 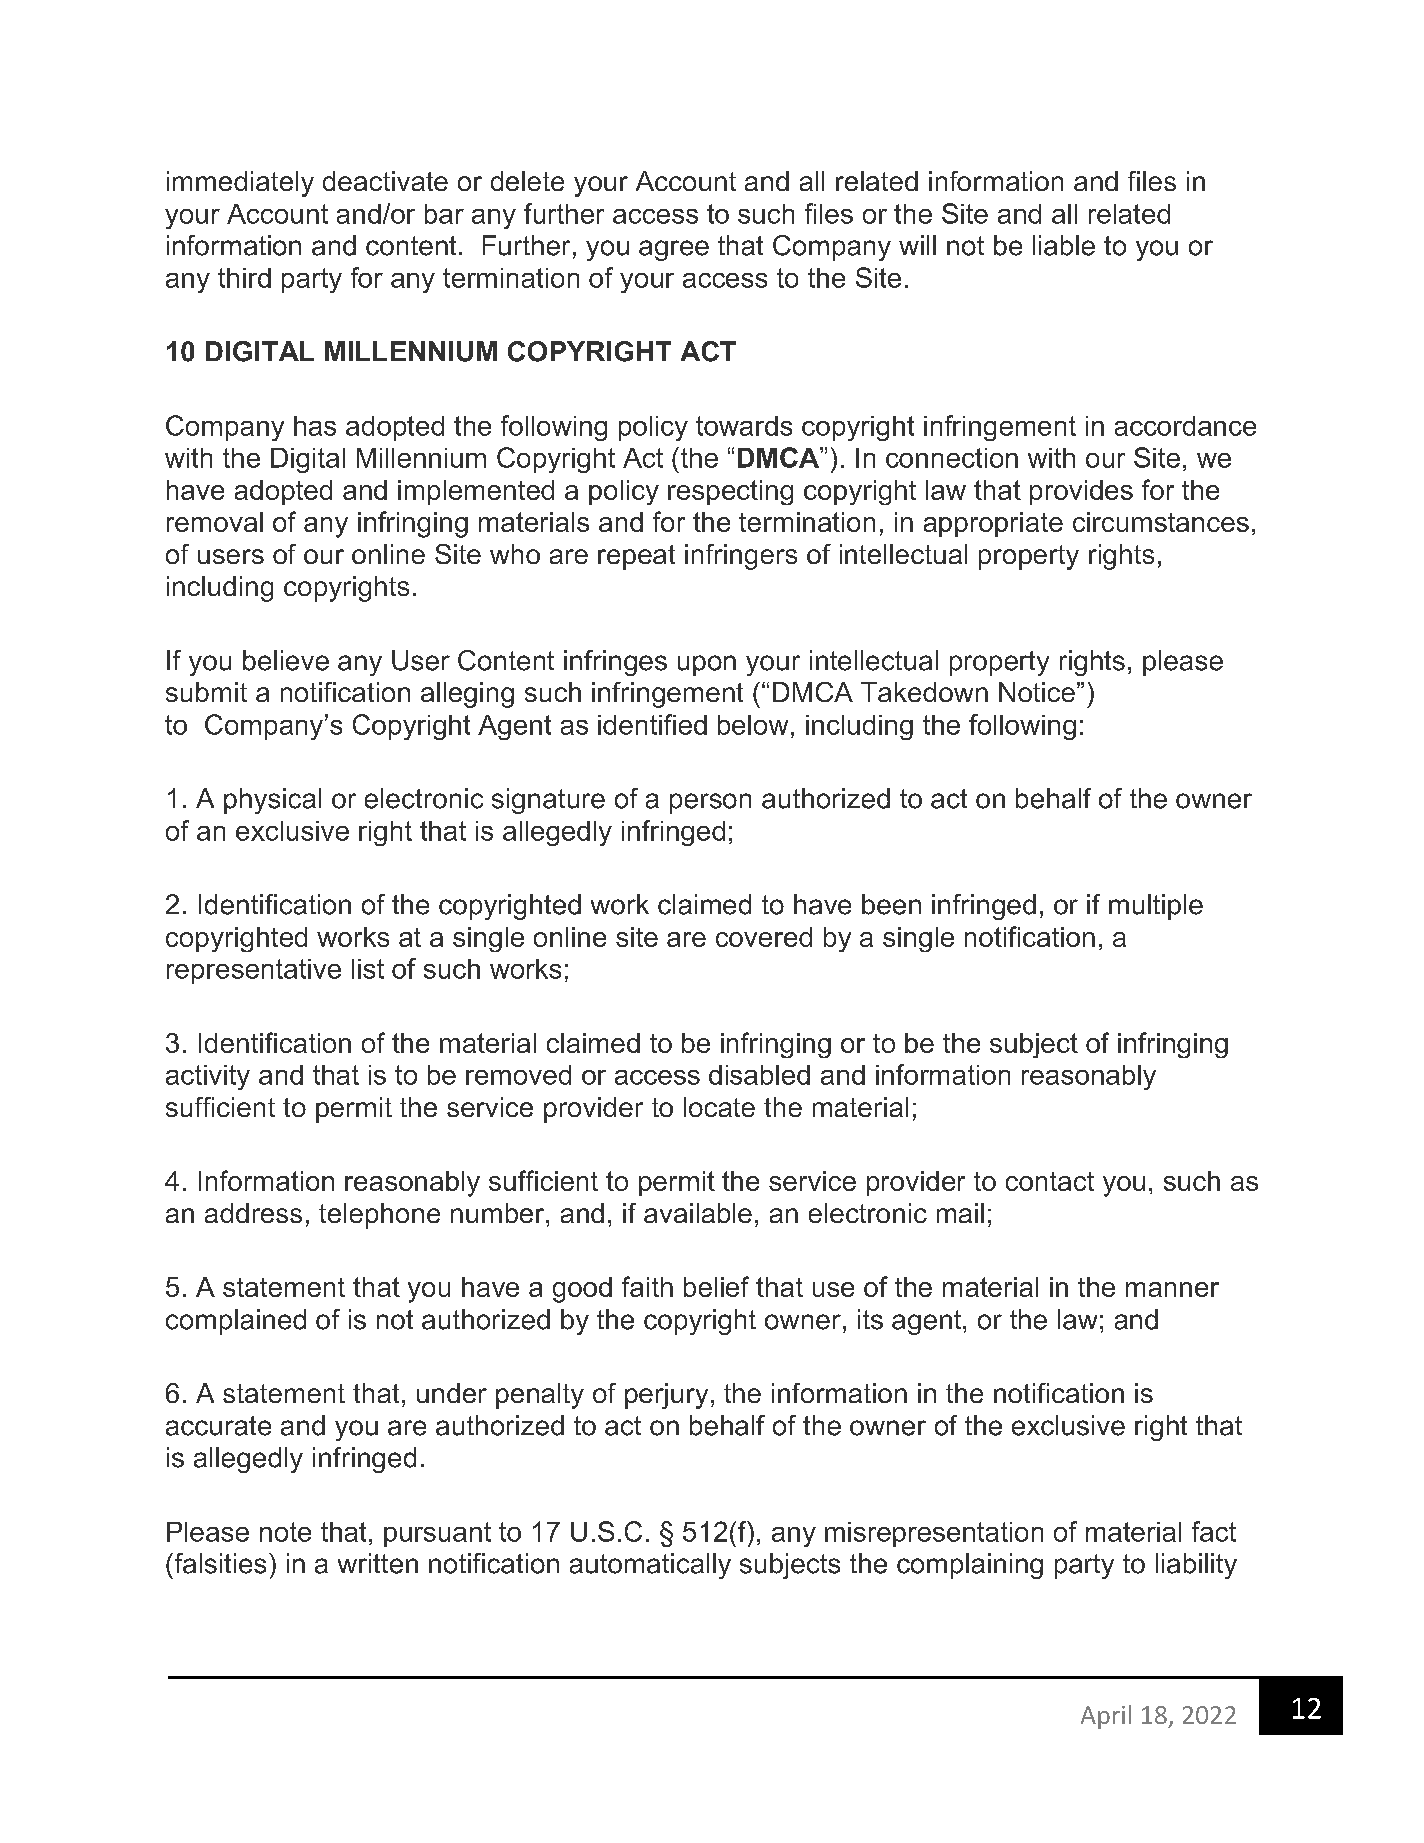 I want to click on covered, so click(x=764, y=937).
